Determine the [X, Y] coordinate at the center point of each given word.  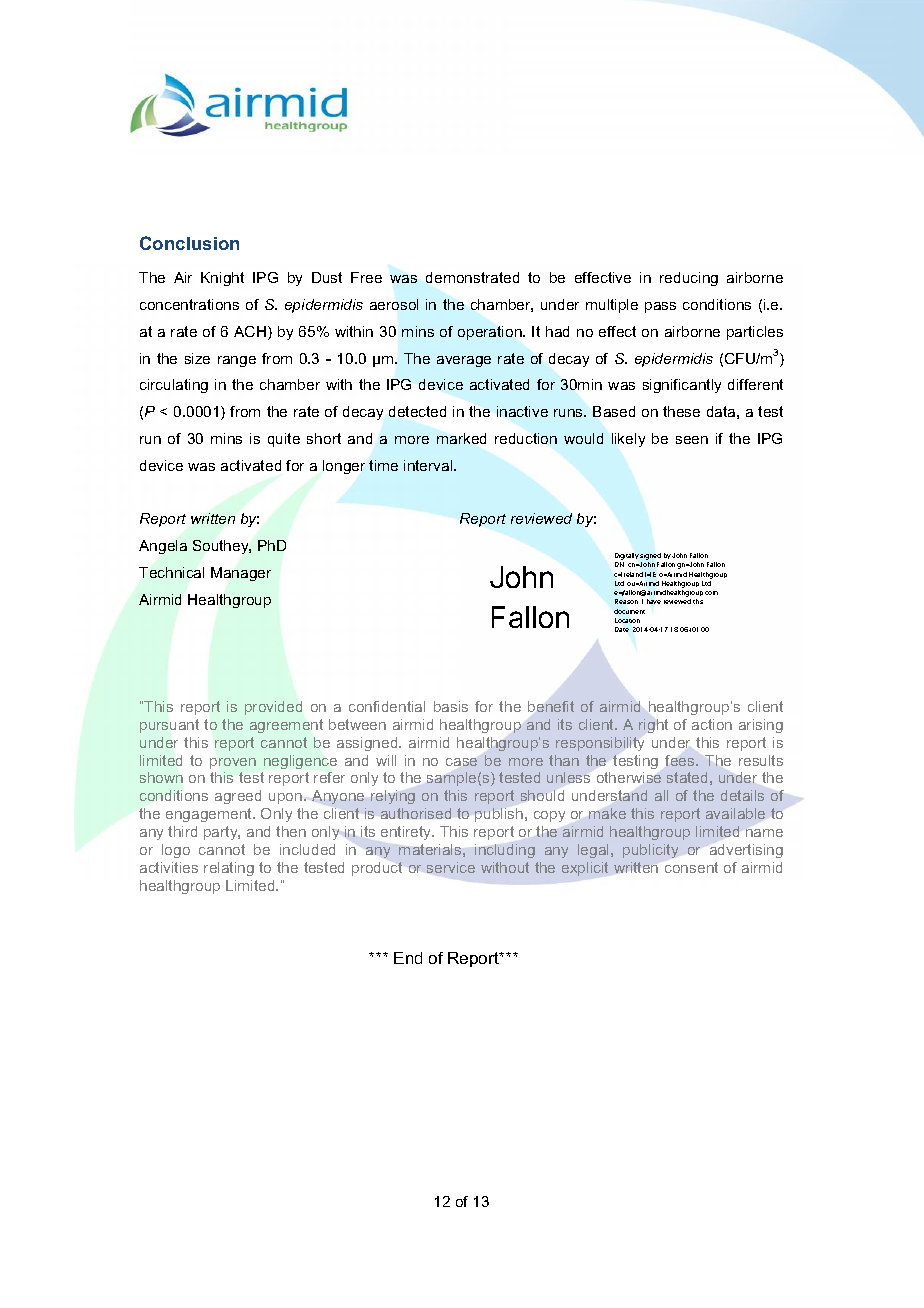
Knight [222, 279]
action [712, 724]
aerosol [394, 304]
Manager [241, 574]
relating [229, 869]
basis [451, 706]
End [408, 958]
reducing [689, 279]
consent [691, 867]
